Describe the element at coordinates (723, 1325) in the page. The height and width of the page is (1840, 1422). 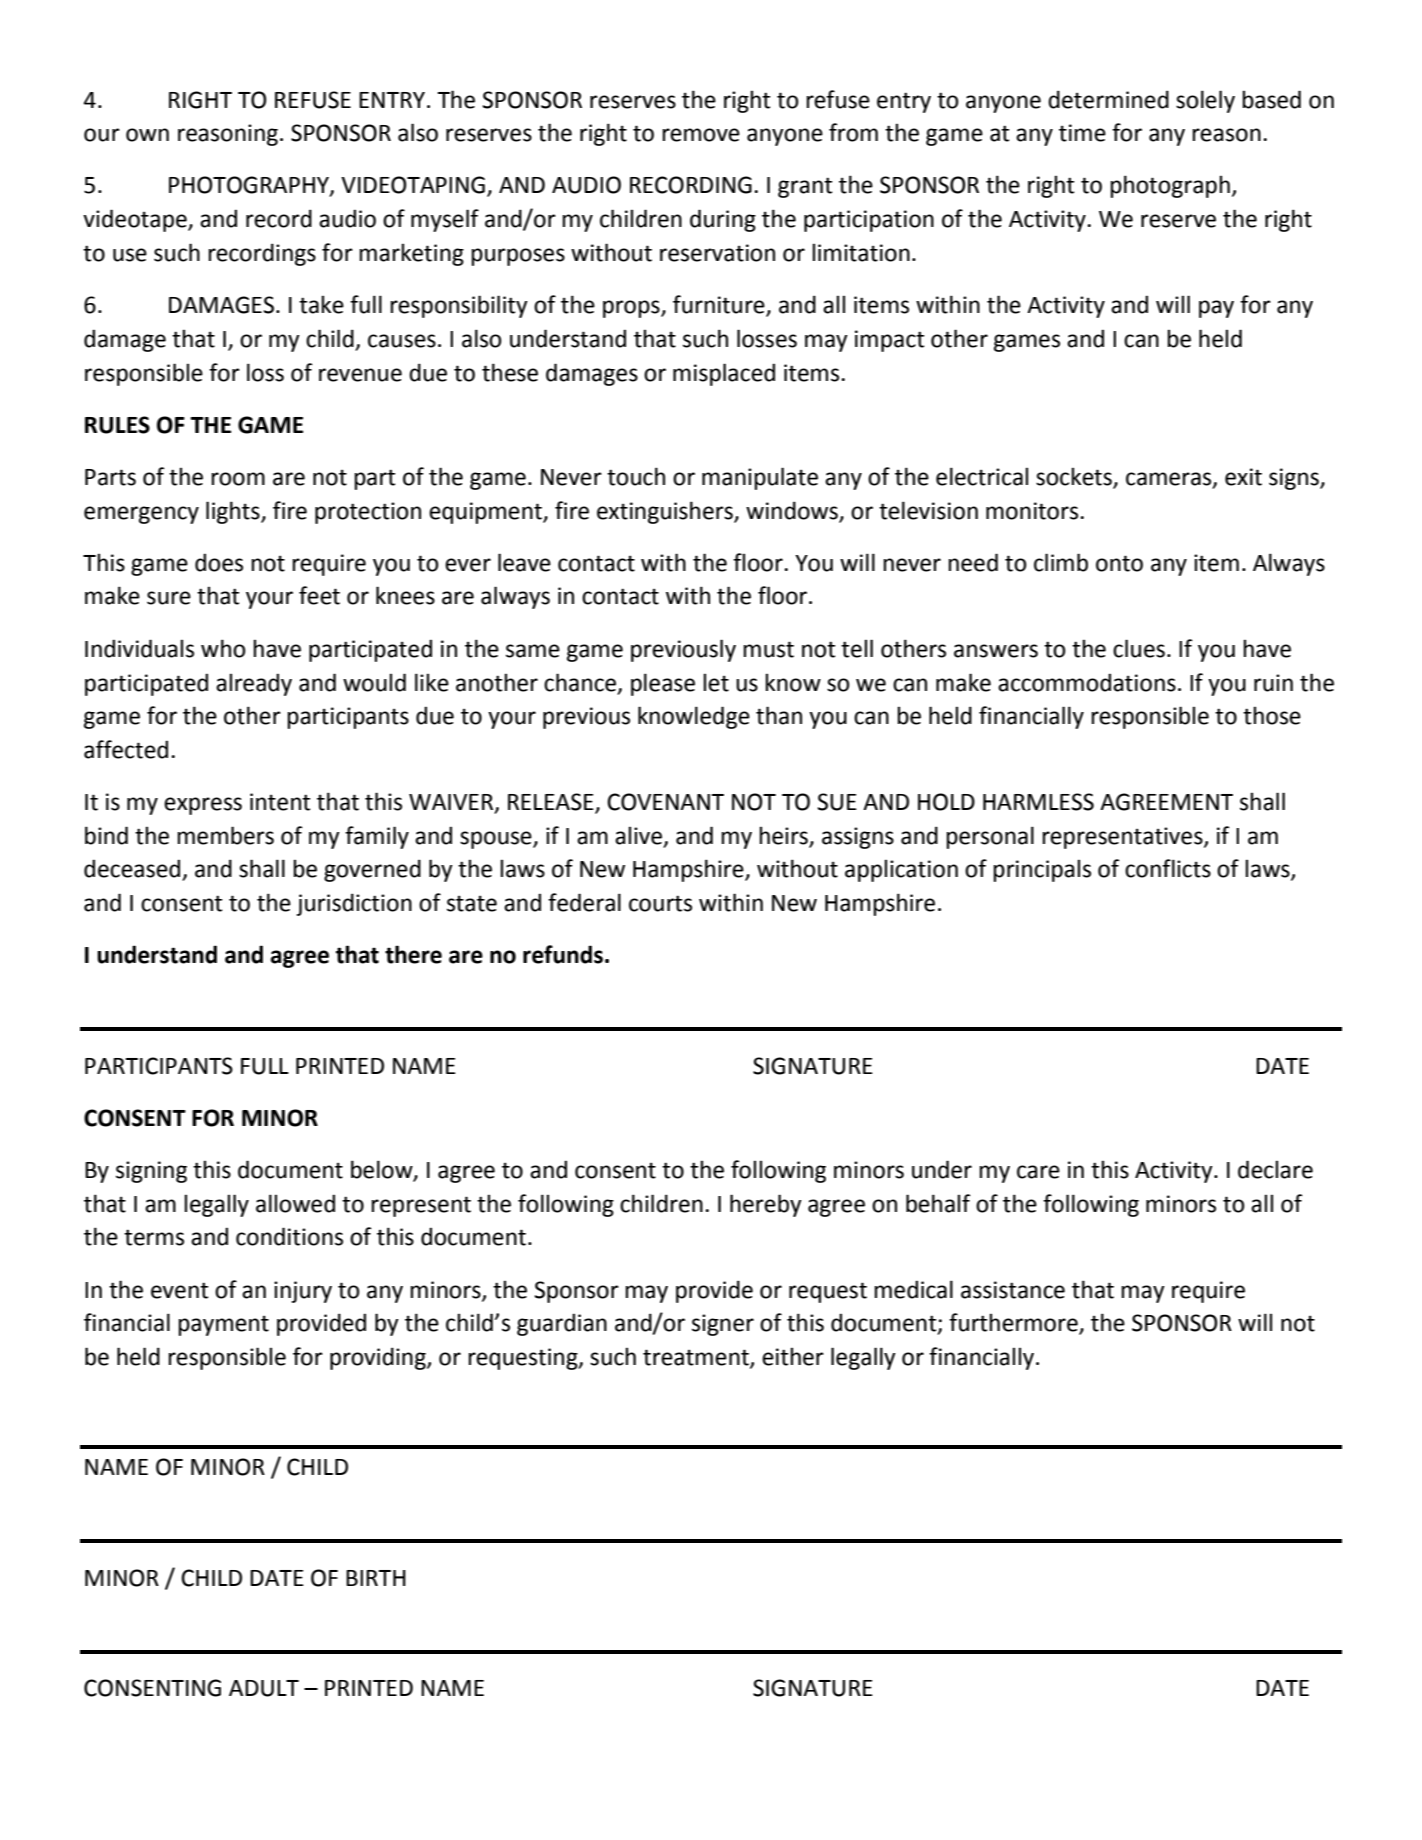
I see `signer` at that location.
